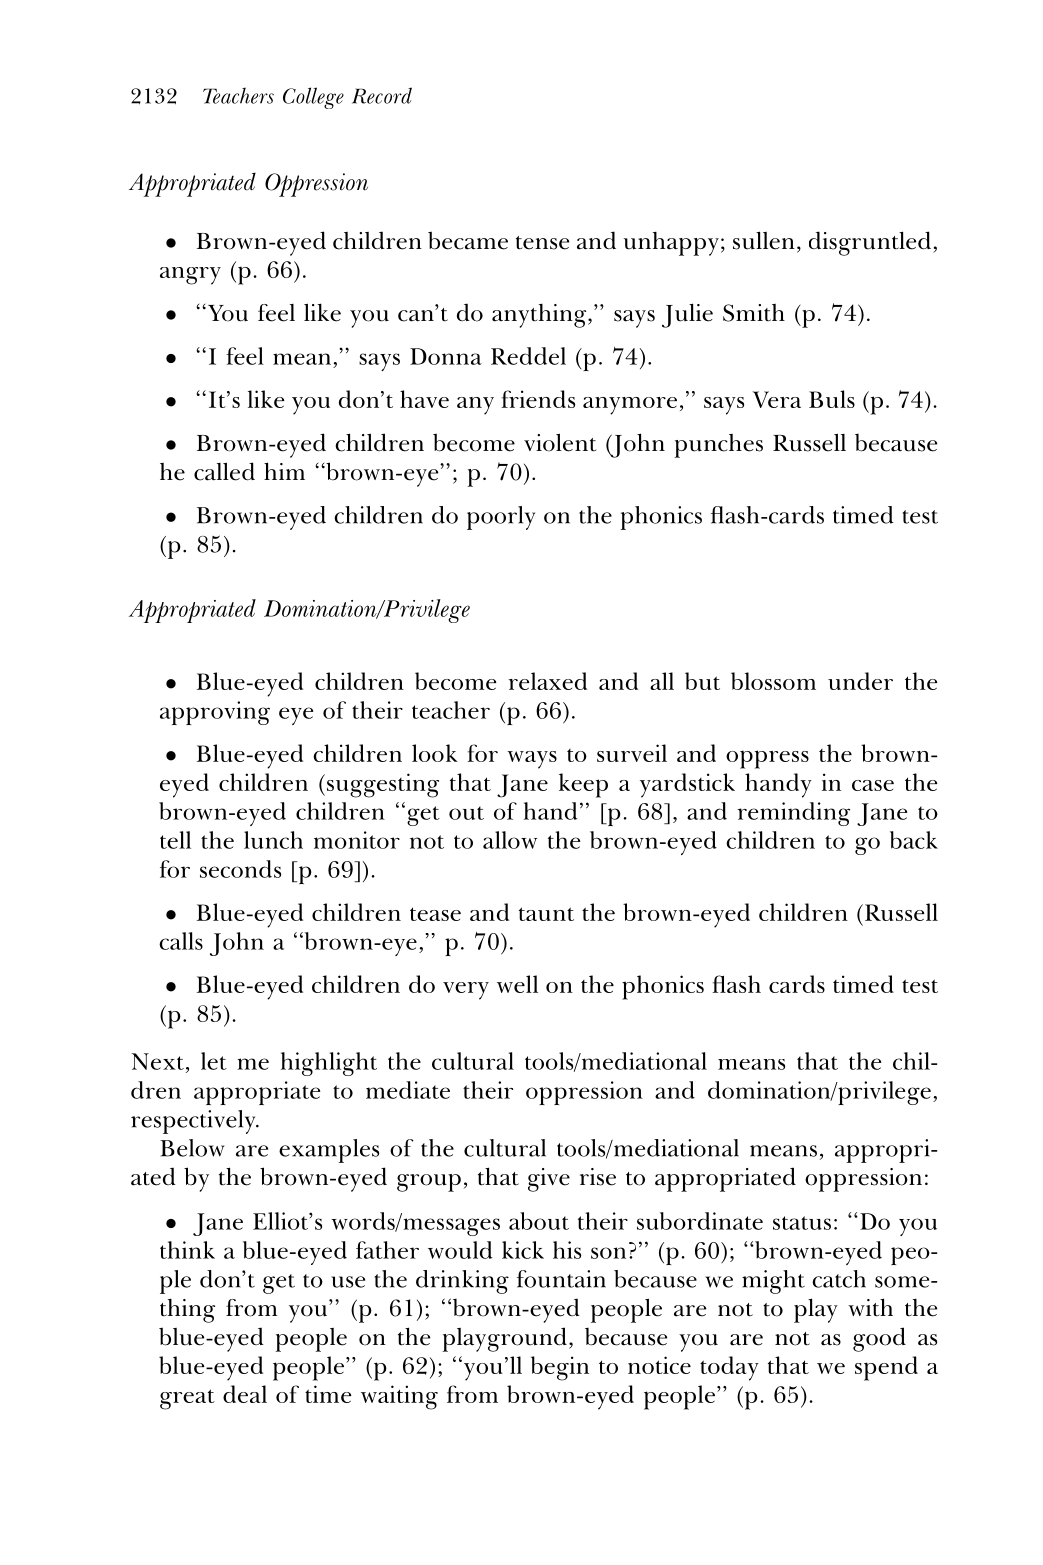 Image resolution: width=1043 pixels, height=1565 pixels. What do you see at coordinates (181, 941) in the screenshot?
I see `calls` at bounding box center [181, 941].
